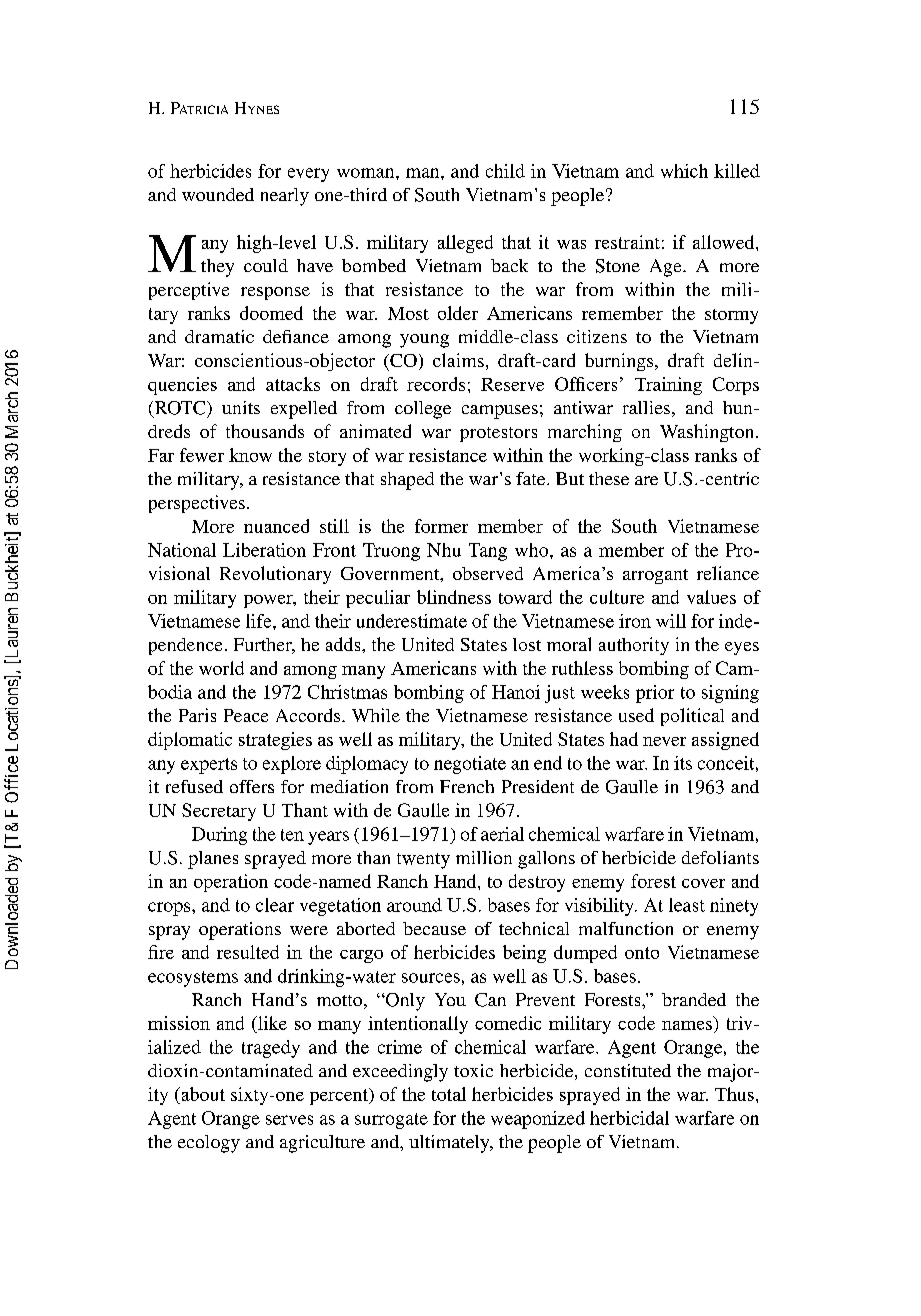 The height and width of the document is (1316, 921). What do you see at coordinates (423, 861) in the document?
I see `twenty` at bounding box center [423, 861].
